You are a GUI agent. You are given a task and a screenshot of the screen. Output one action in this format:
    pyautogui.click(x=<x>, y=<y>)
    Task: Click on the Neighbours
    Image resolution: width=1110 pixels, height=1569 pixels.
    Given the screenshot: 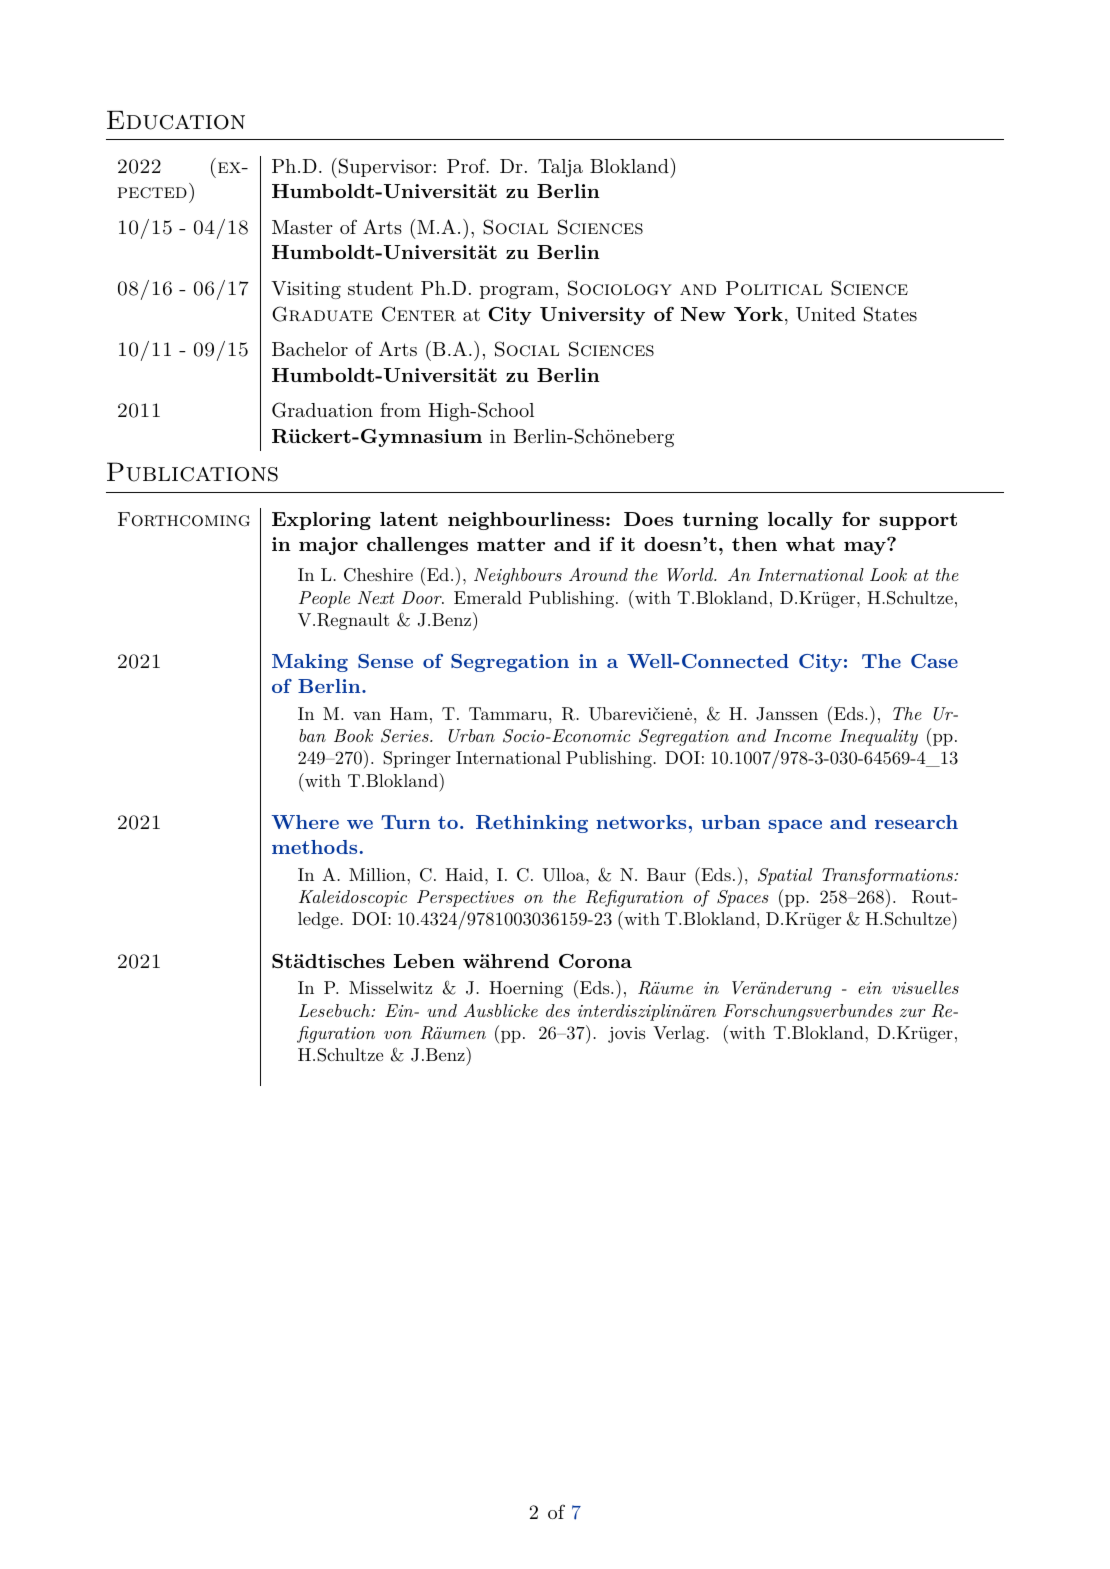 What is the action you would take?
    pyautogui.click(x=518, y=576)
